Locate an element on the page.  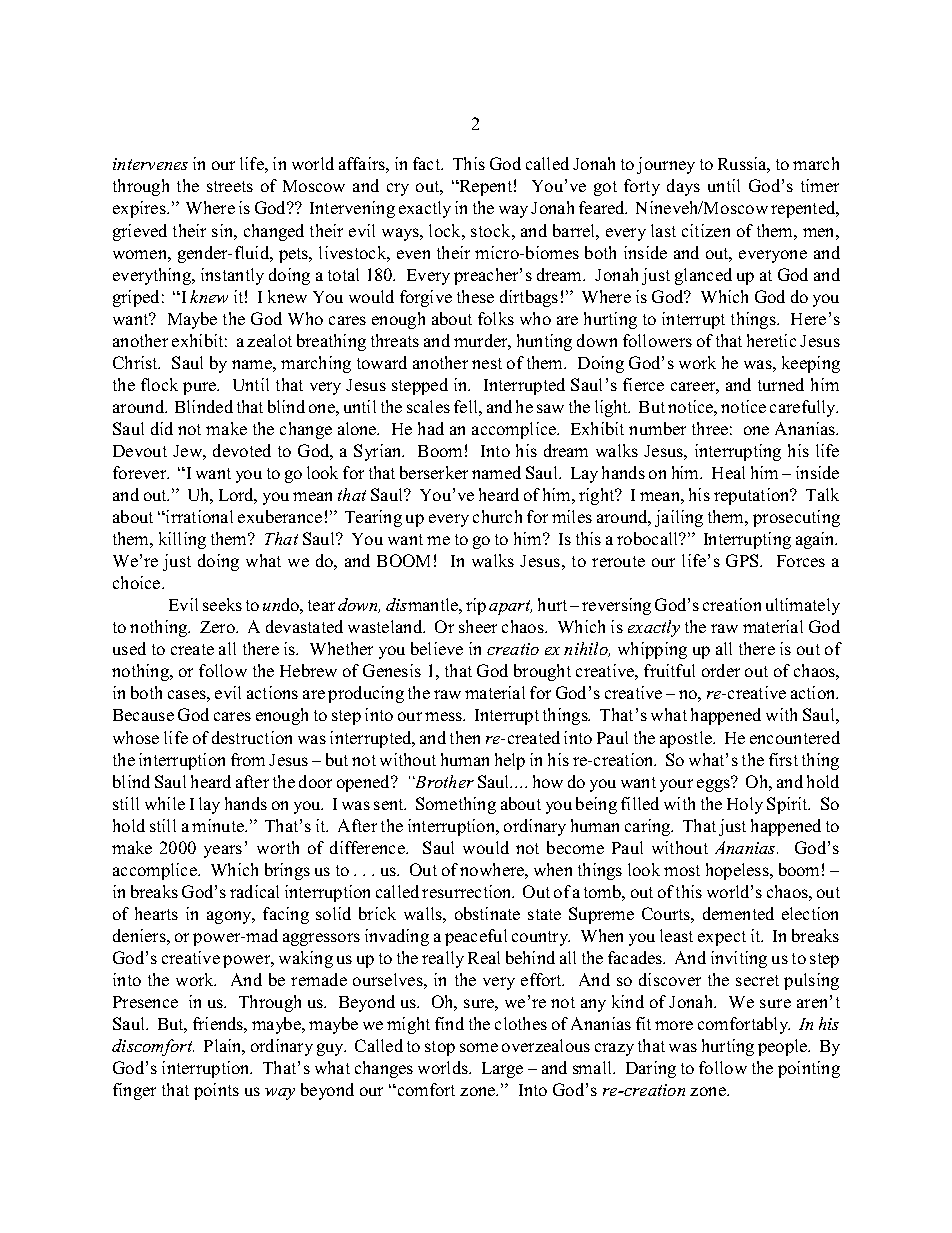
berserker is located at coordinates (434, 472).
